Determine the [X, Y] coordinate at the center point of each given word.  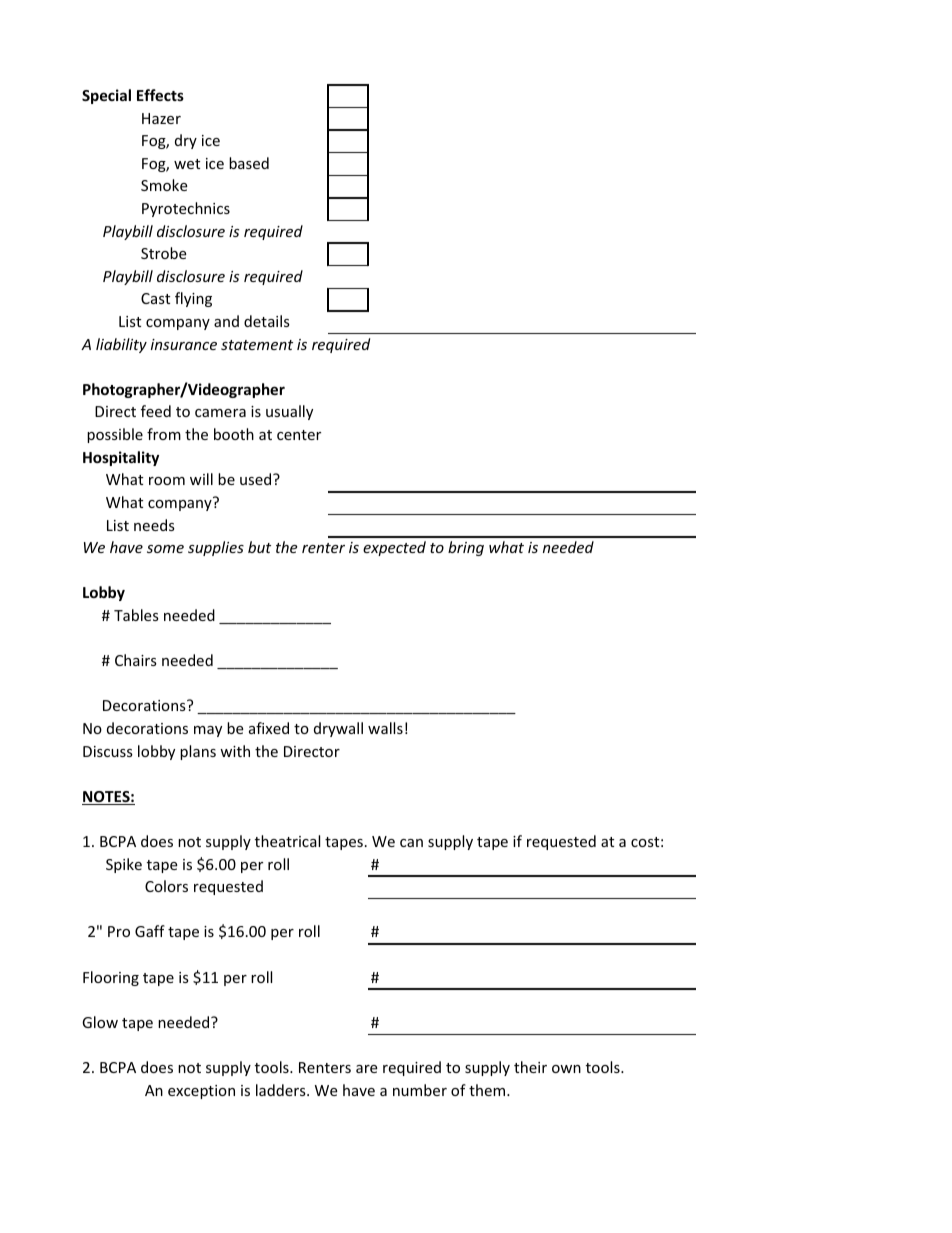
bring [466, 548]
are [367, 1069]
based [249, 163]
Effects [160, 95]
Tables [136, 615]
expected [394, 548]
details [267, 321]
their [530, 1067]
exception [201, 1092]
